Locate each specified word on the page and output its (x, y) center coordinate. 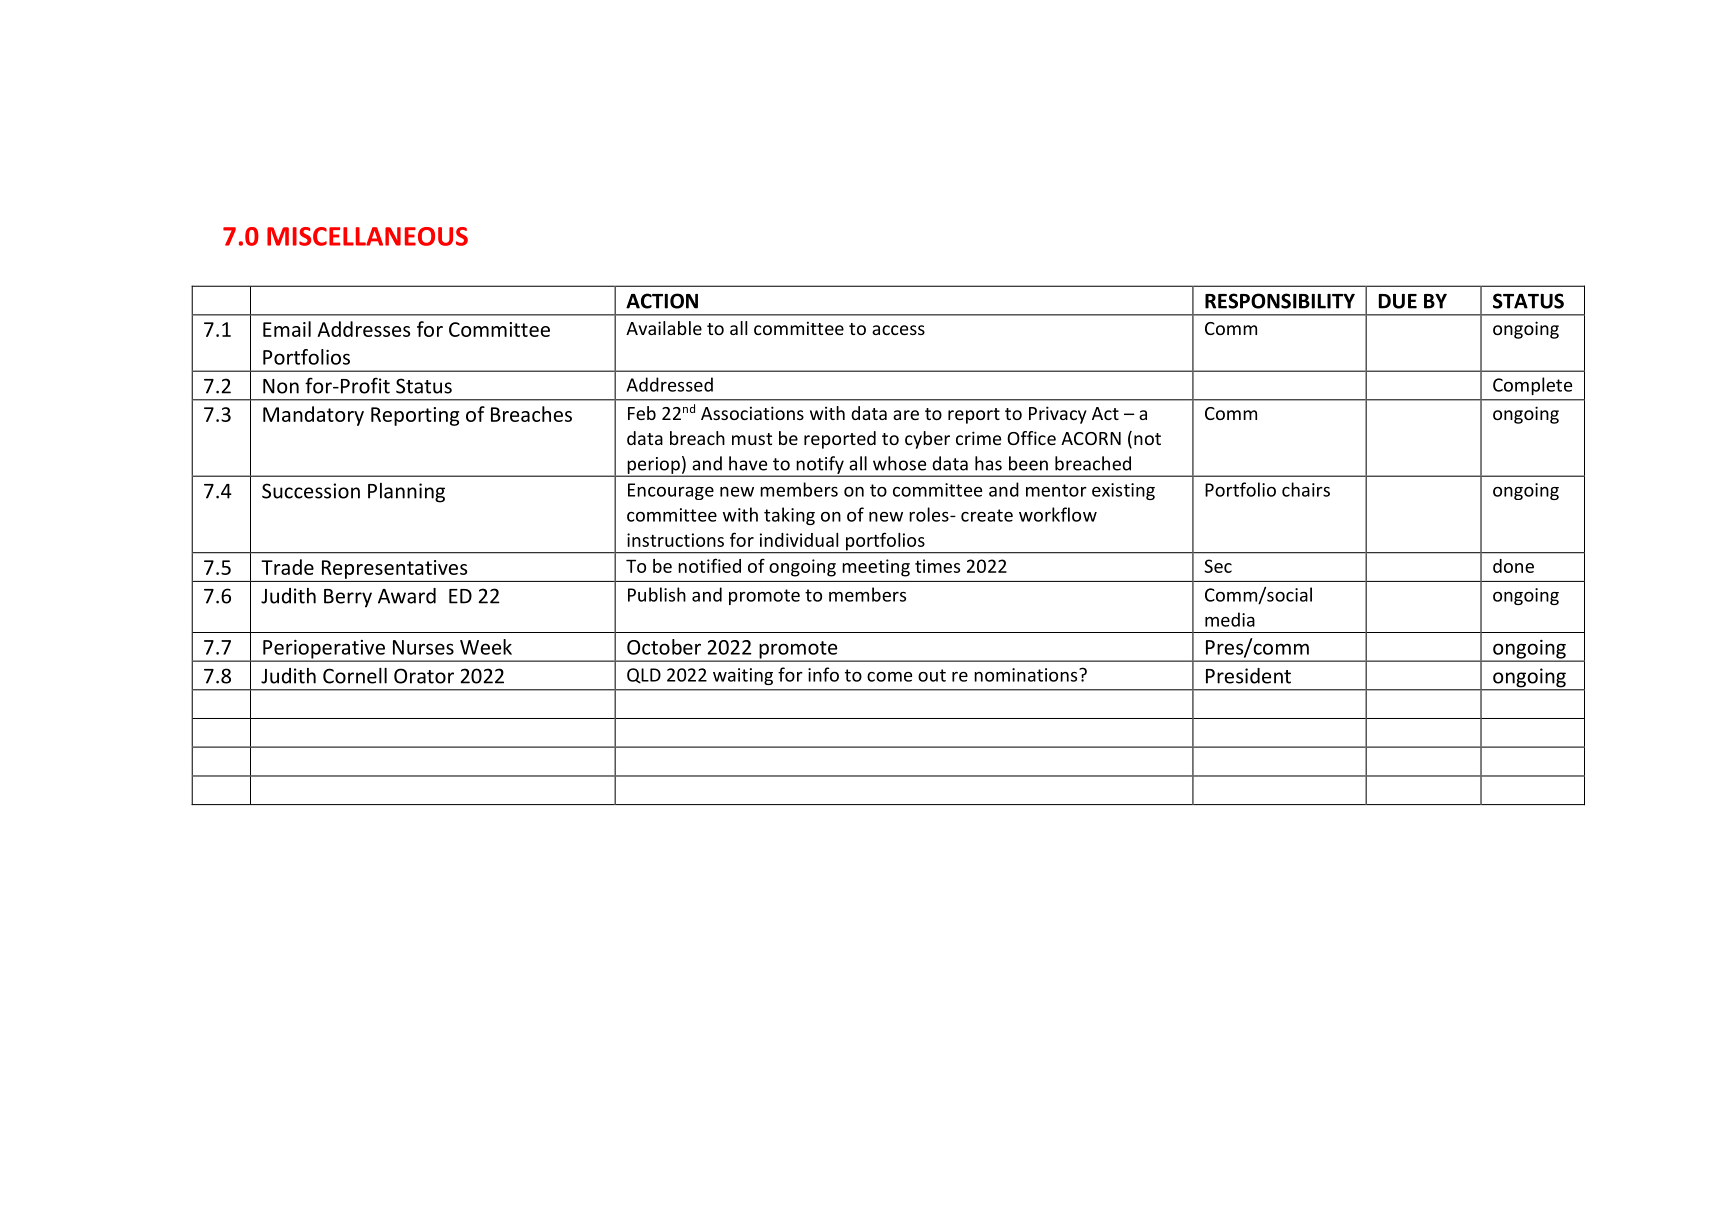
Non (281, 386)
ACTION (662, 301)
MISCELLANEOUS (367, 236)
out (932, 675)
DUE (1398, 301)
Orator (424, 676)
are (906, 415)
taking (789, 516)
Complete (1532, 386)
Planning (406, 493)
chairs (1306, 489)
